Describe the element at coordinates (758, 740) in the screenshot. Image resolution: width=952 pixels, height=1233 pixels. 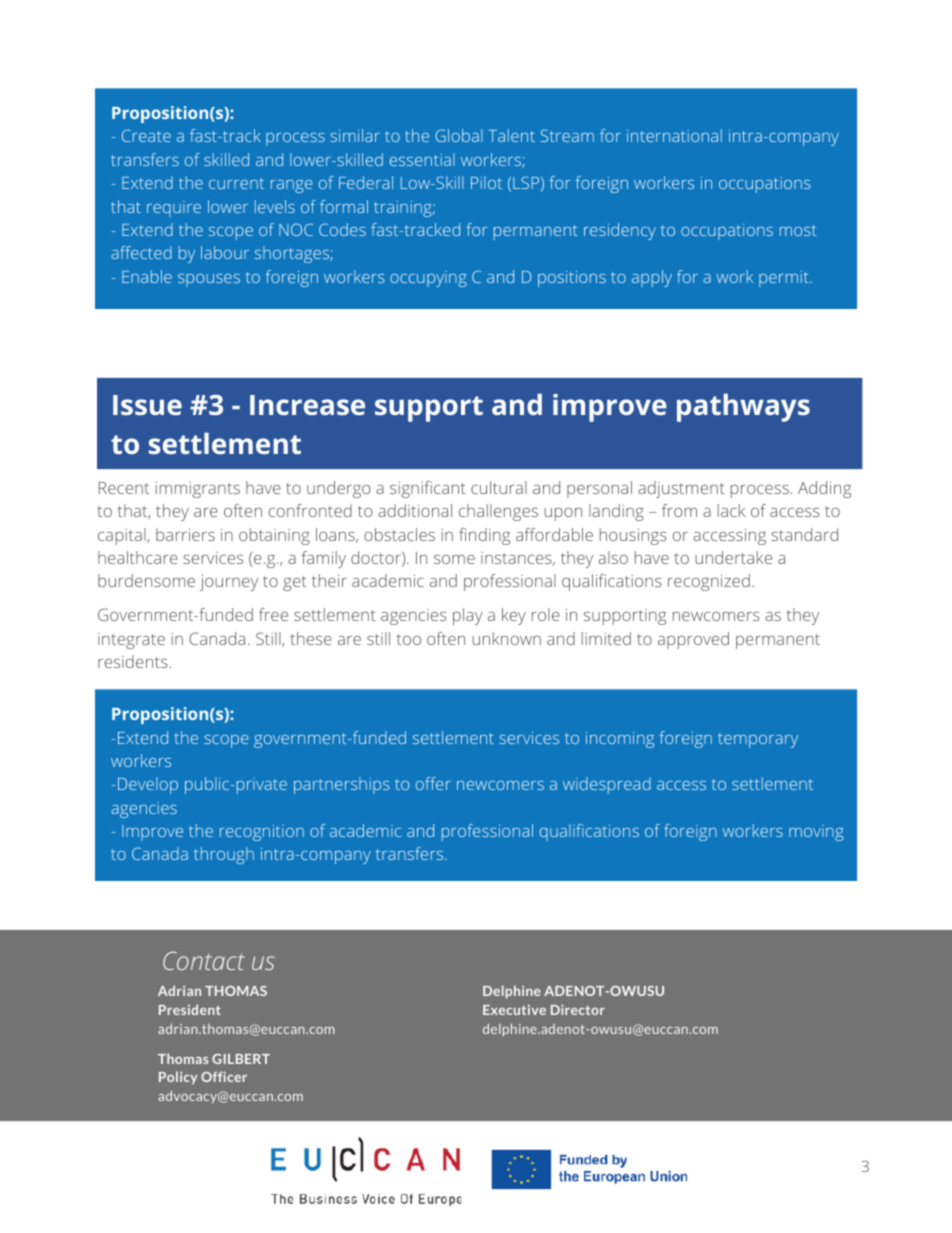
I see `temporary` at that location.
